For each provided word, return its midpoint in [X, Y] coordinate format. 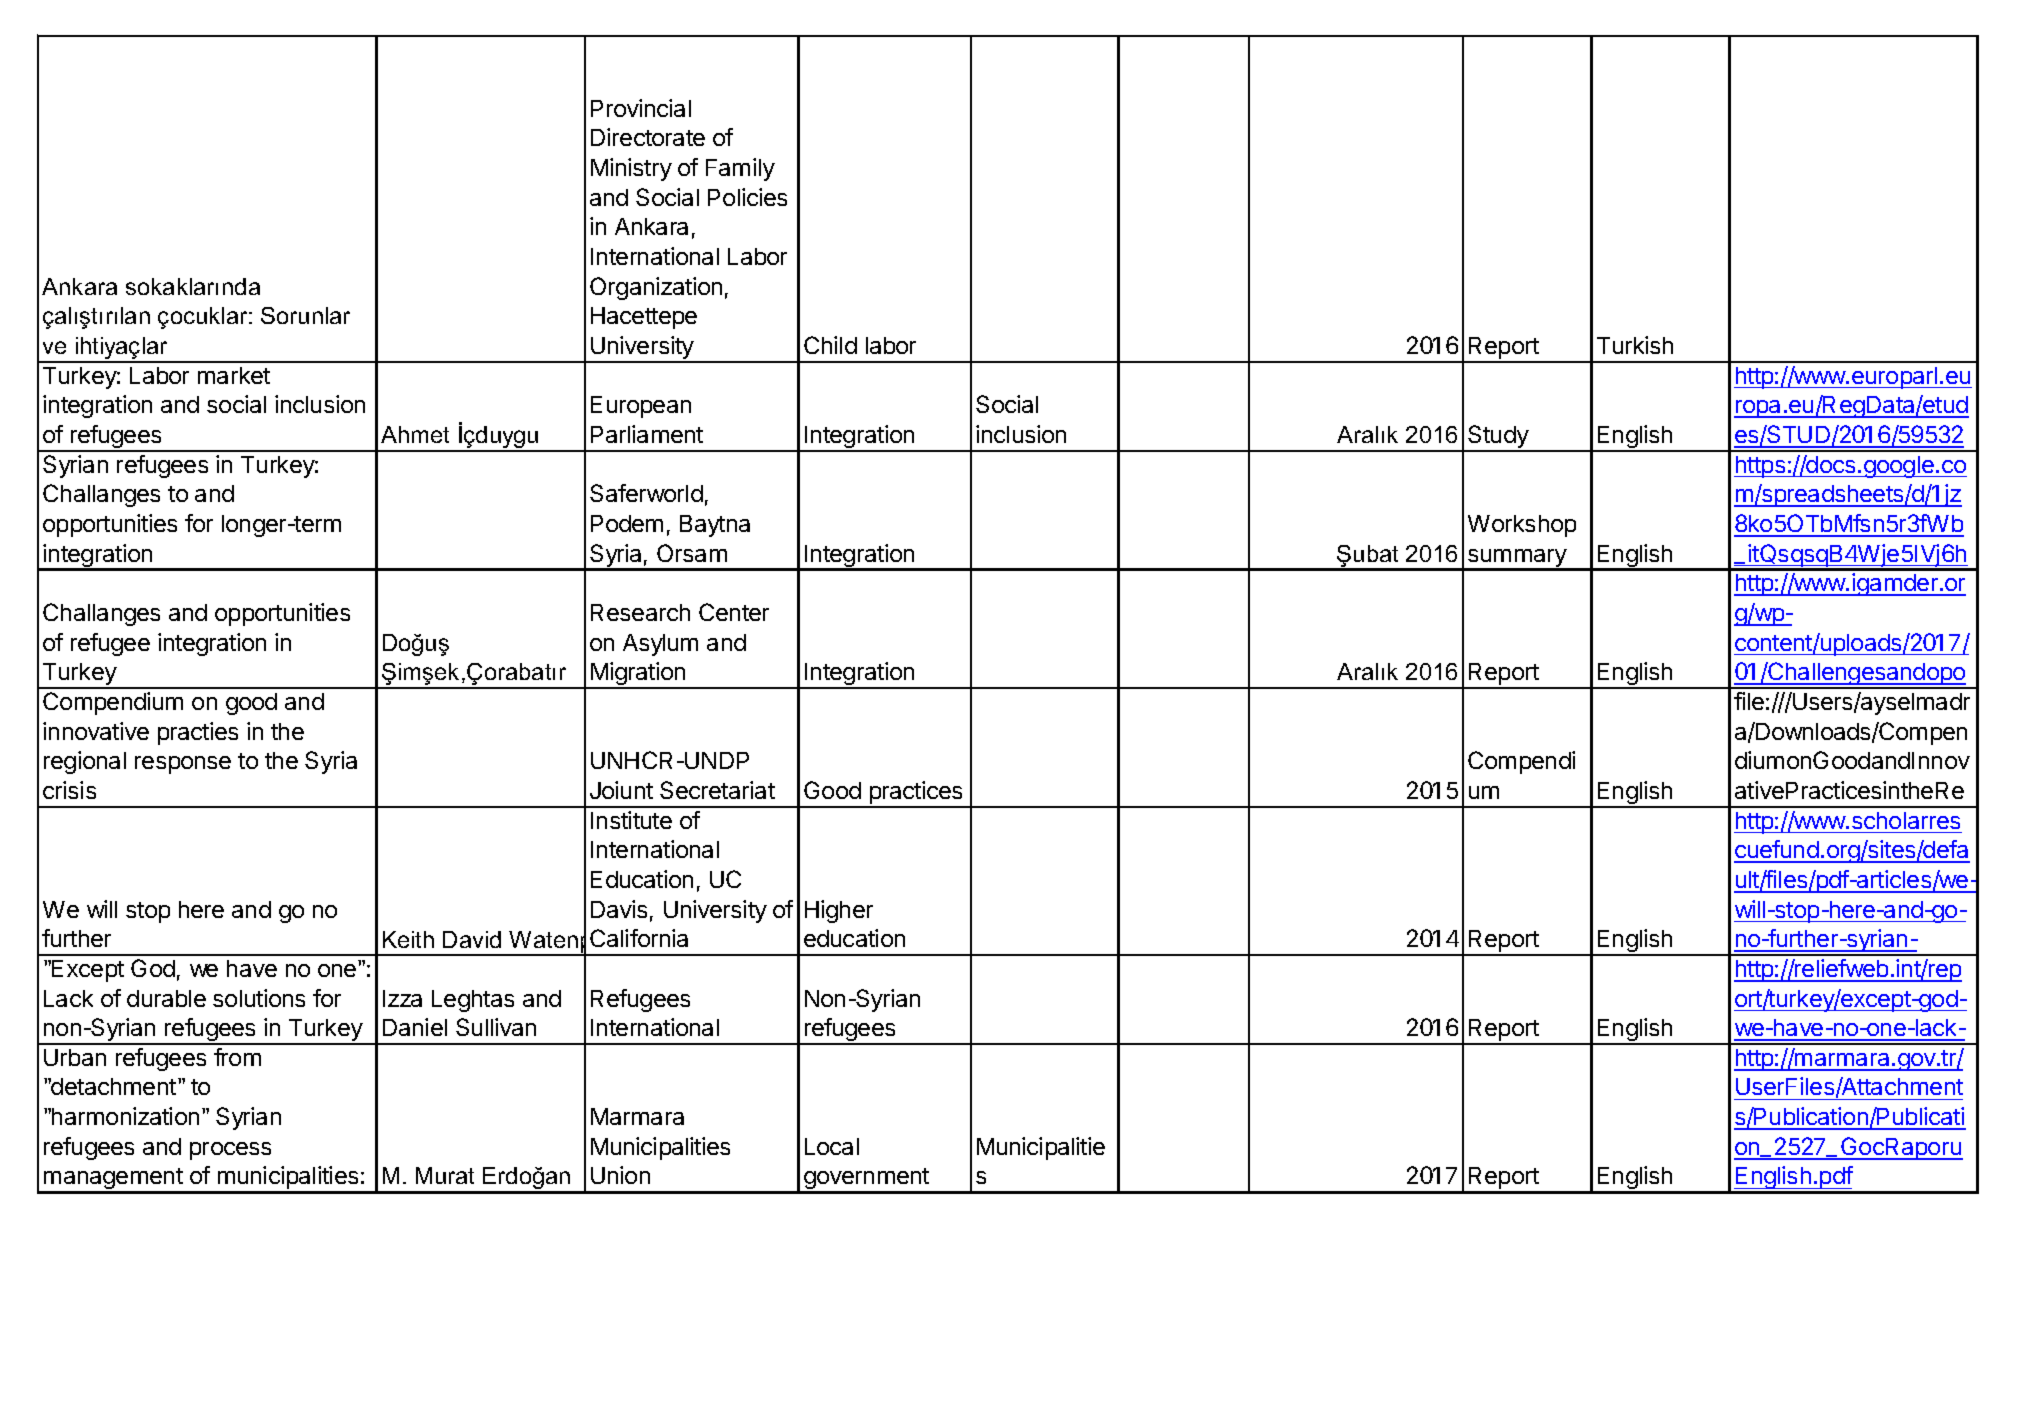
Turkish [1635, 345]
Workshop [1522, 526]
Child [830, 345]
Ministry [631, 169]
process [230, 1151]
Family [740, 169]
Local [832, 1146]
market [234, 375]
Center [734, 612]
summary [1517, 559]
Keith [408, 939]
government [867, 1180]
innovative [96, 731]
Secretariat [717, 790]
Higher [839, 911]
